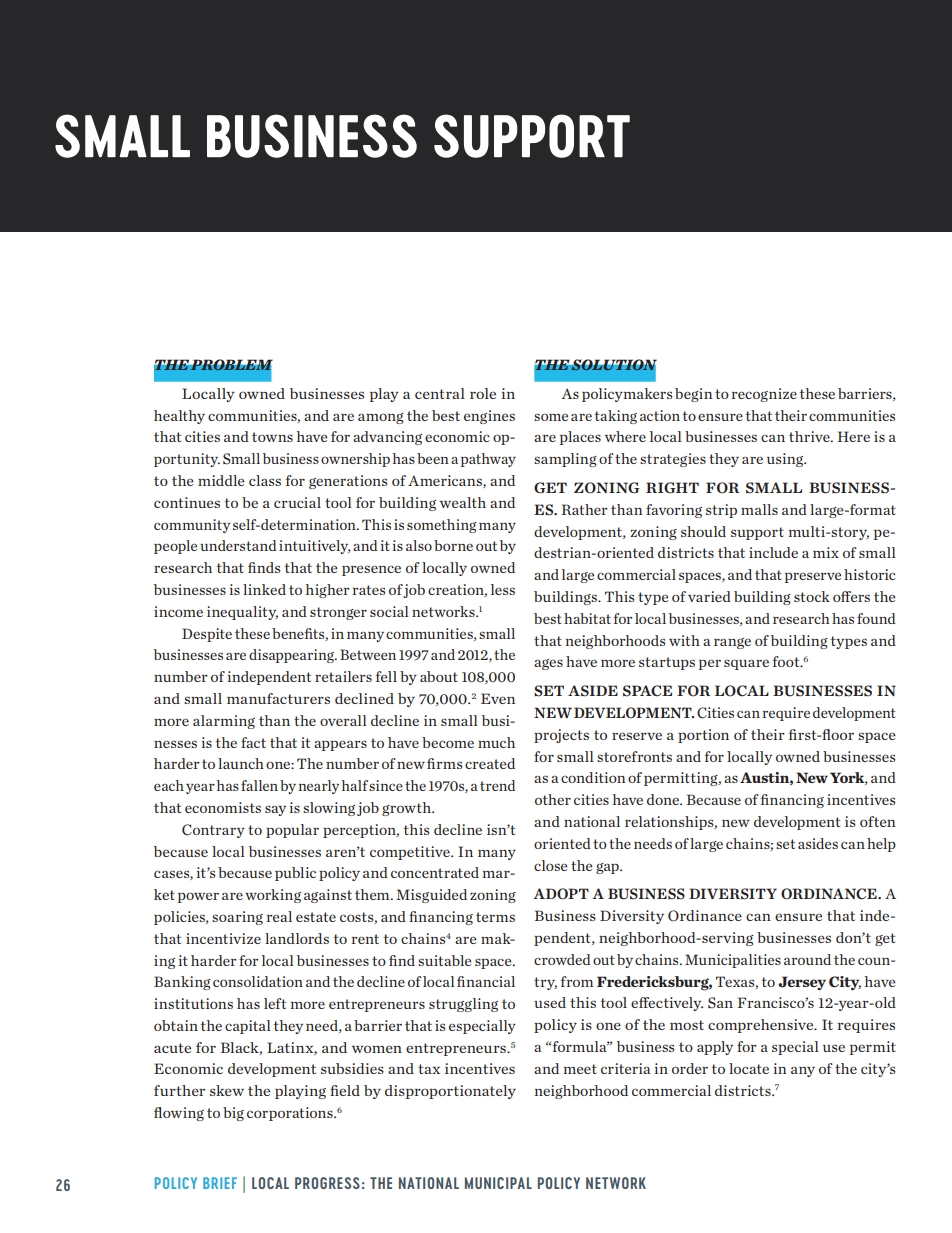  What do you see at coordinates (272, 437) in the screenshot?
I see `towns` at bounding box center [272, 437].
